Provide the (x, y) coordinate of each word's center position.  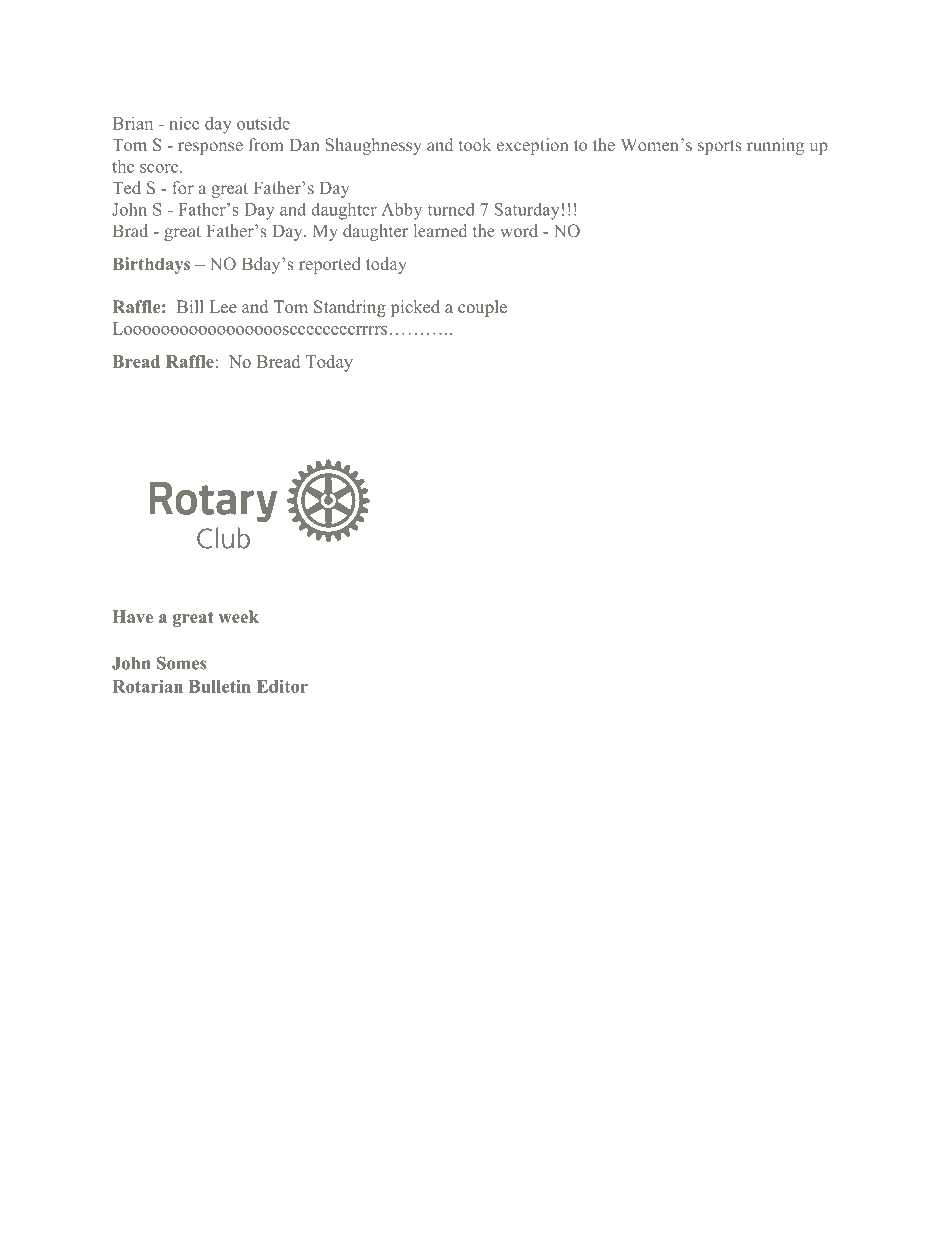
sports (720, 147)
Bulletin (220, 686)
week (238, 616)
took (475, 144)
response (210, 148)
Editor (282, 686)
